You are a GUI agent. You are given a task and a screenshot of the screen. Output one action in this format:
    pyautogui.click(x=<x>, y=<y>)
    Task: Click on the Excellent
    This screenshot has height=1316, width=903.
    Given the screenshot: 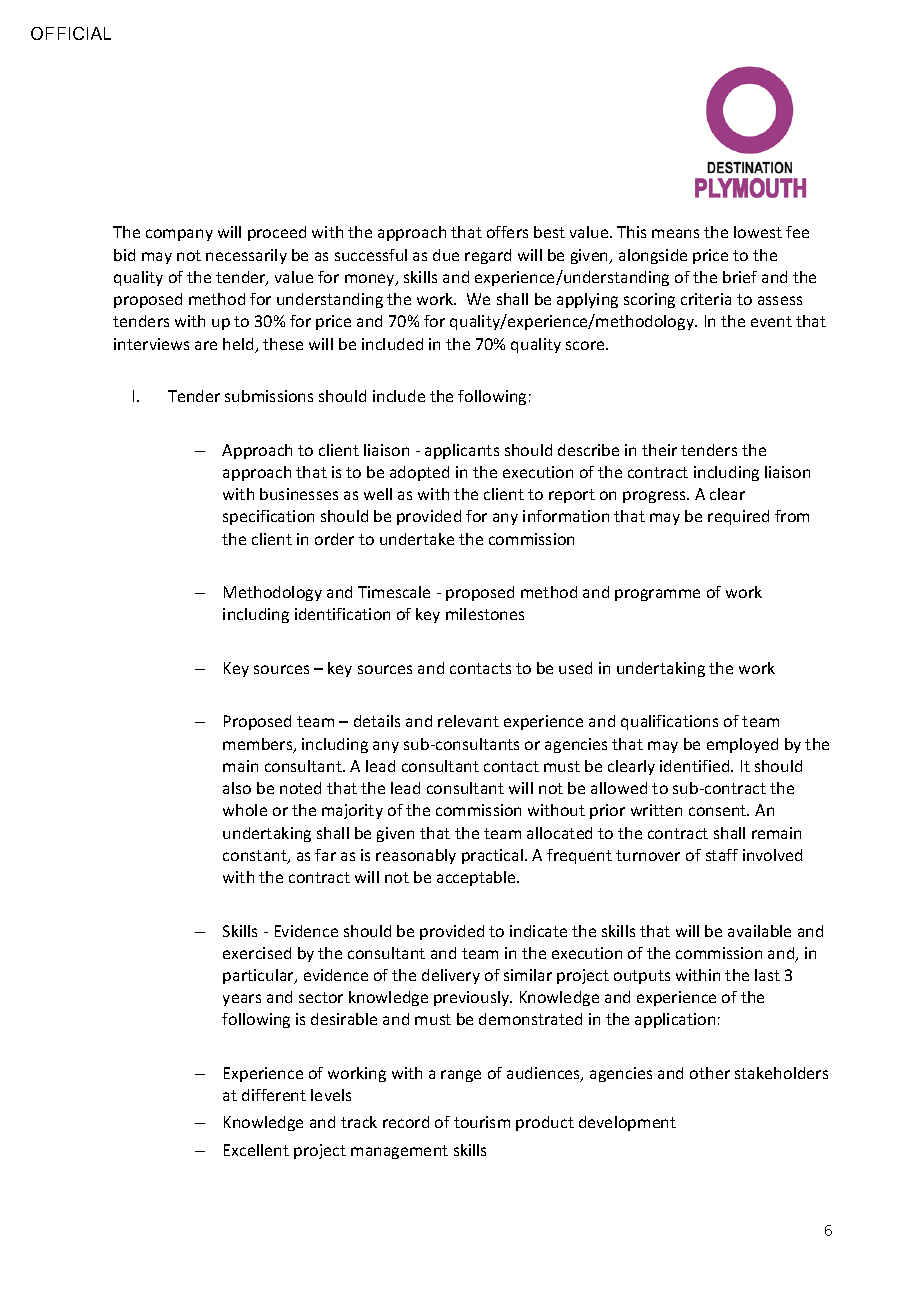 What is the action you would take?
    pyautogui.click(x=256, y=1150)
